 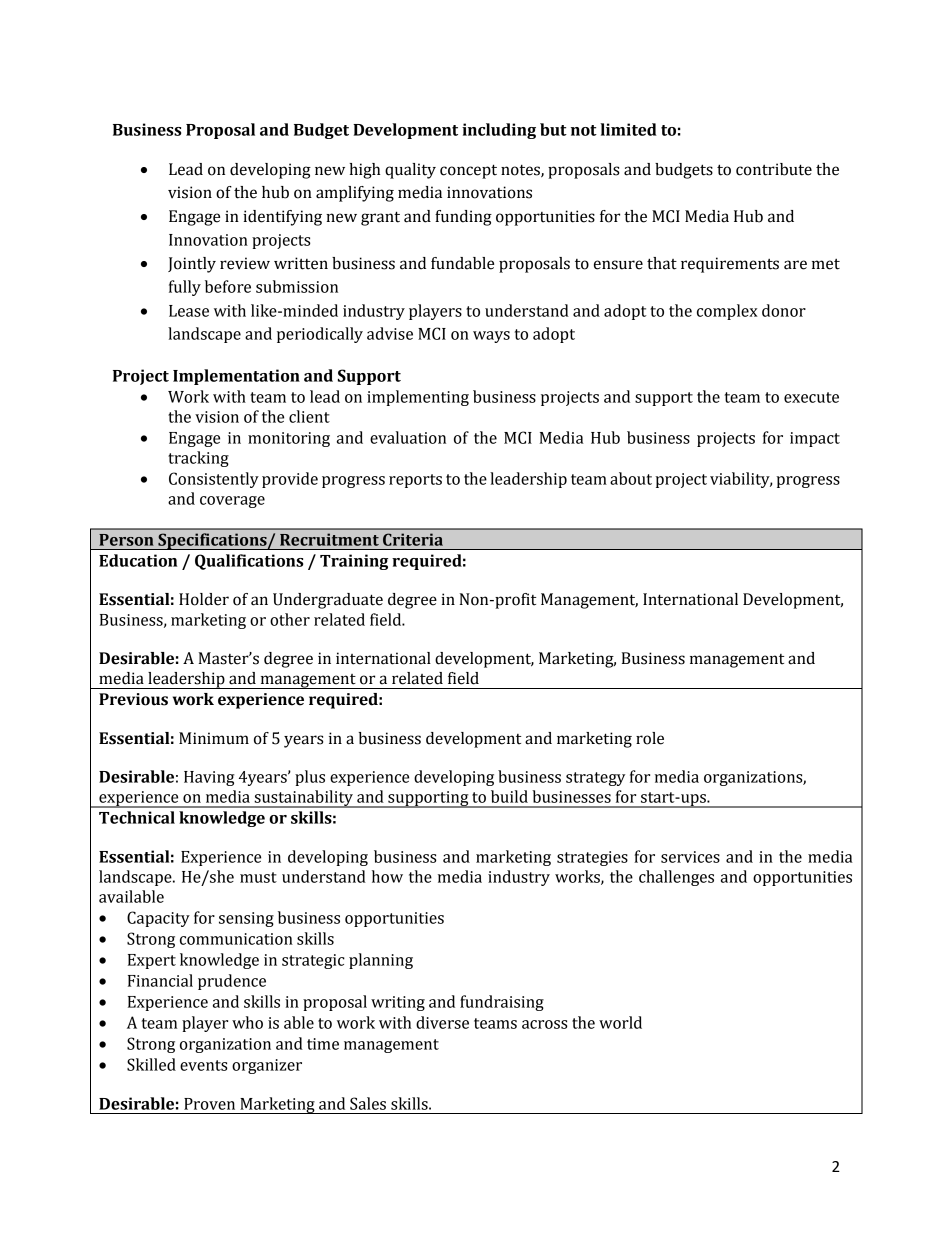 I want to click on services, so click(x=690, y=857).
